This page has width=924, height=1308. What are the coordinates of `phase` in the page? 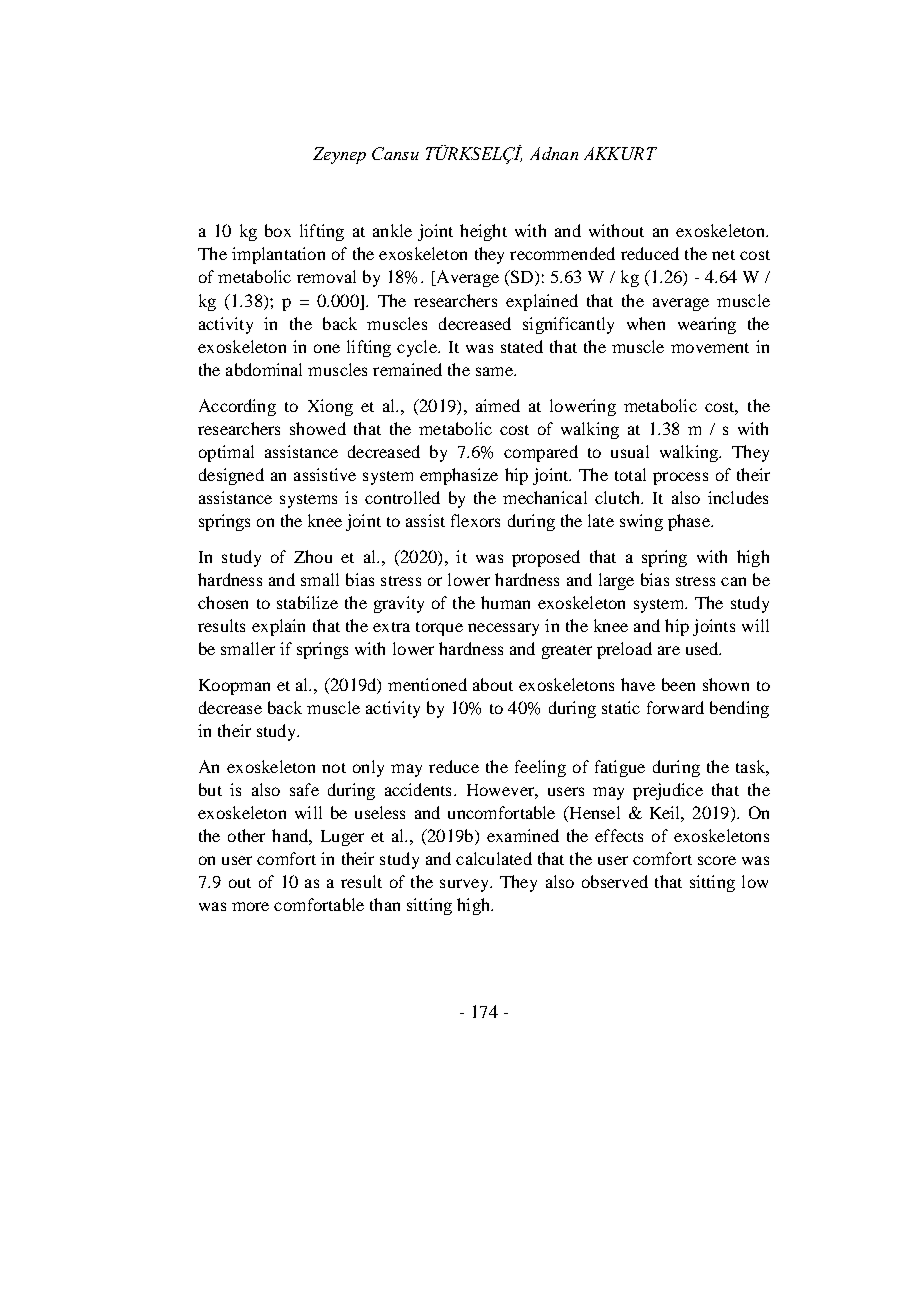 It's located at (690, 522).
